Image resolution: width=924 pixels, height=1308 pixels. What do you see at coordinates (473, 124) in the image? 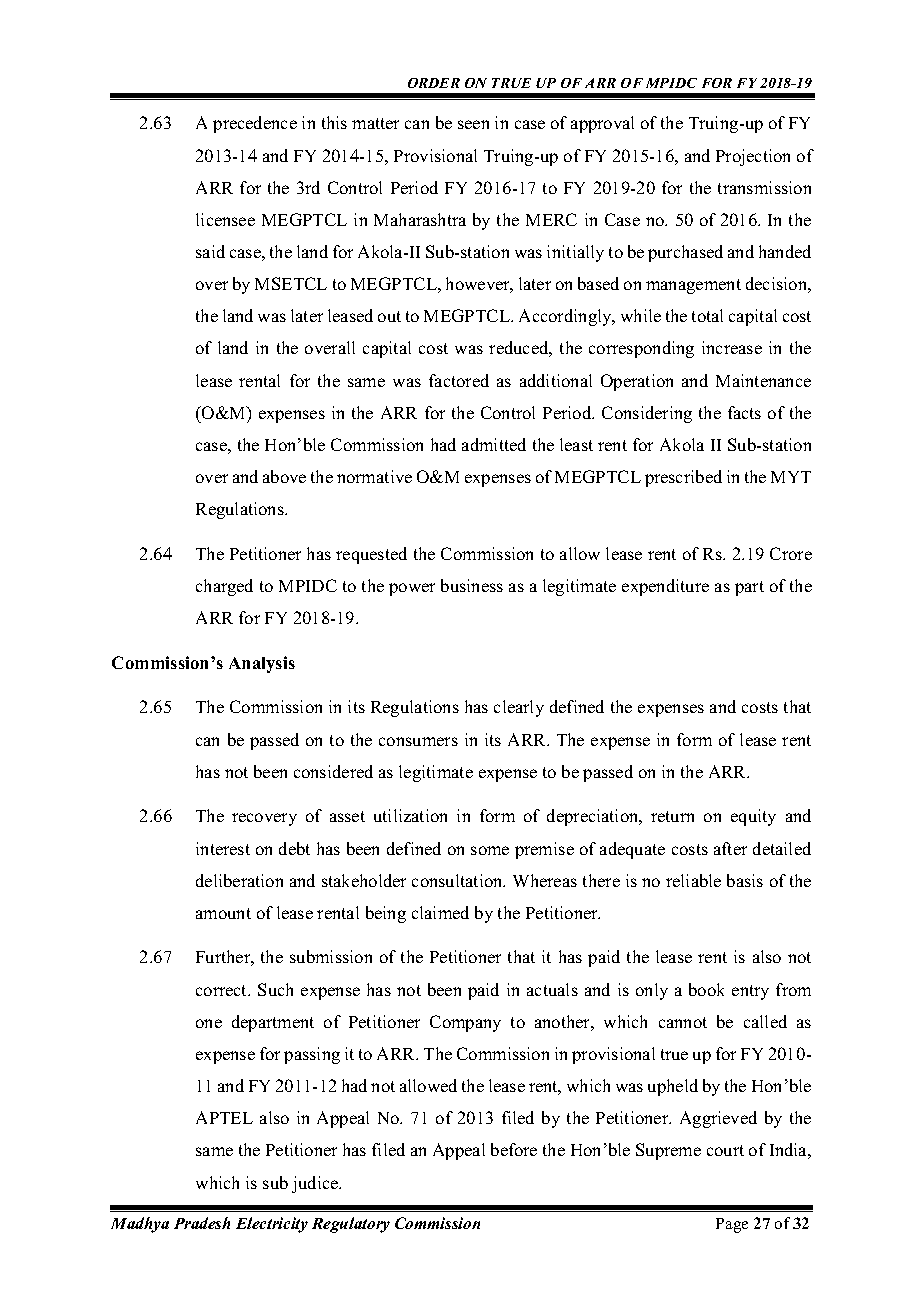
I see `seen` at bounding box center [473, 124].
